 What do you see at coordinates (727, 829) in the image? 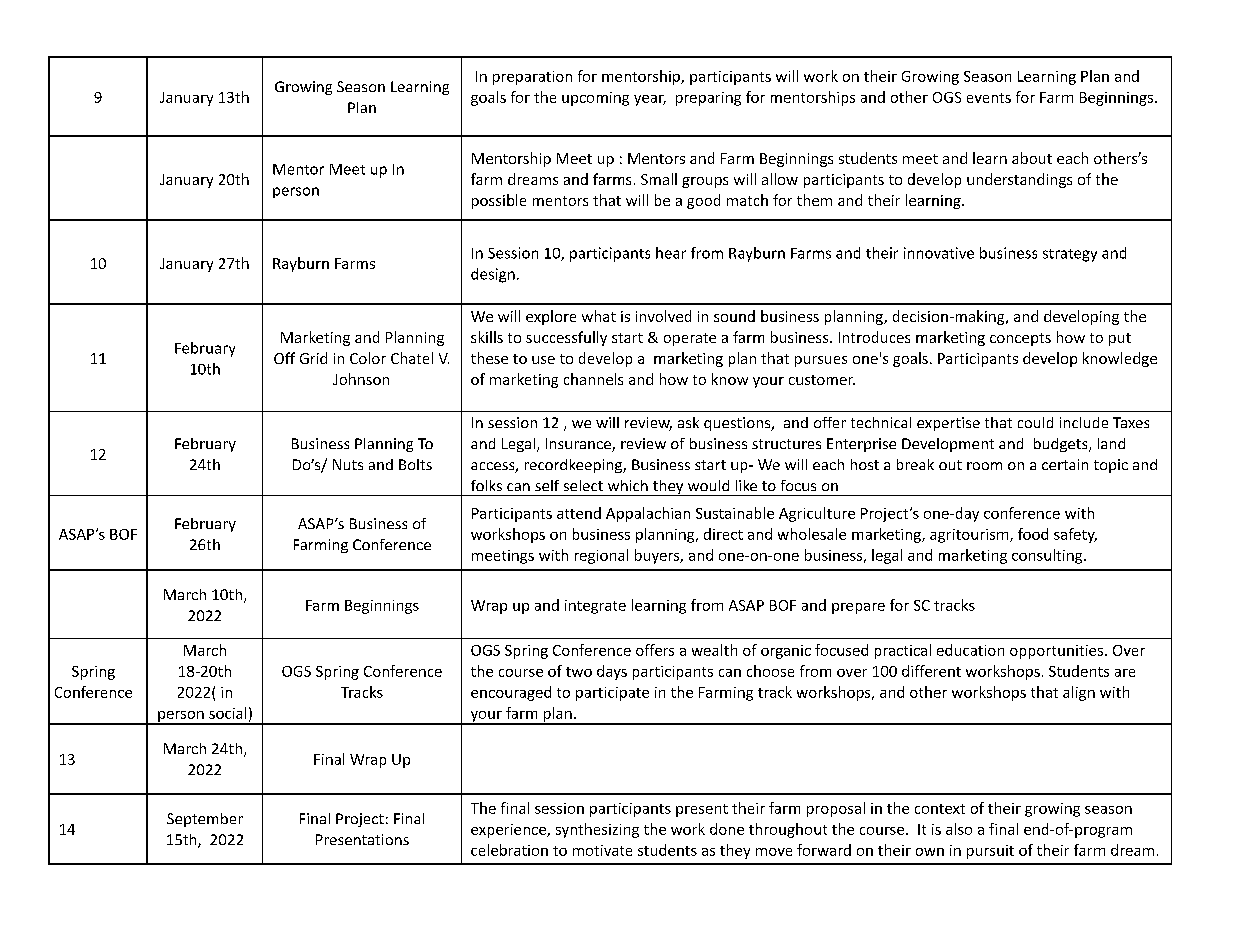
I see `done` at bounding box center [727, 829].
